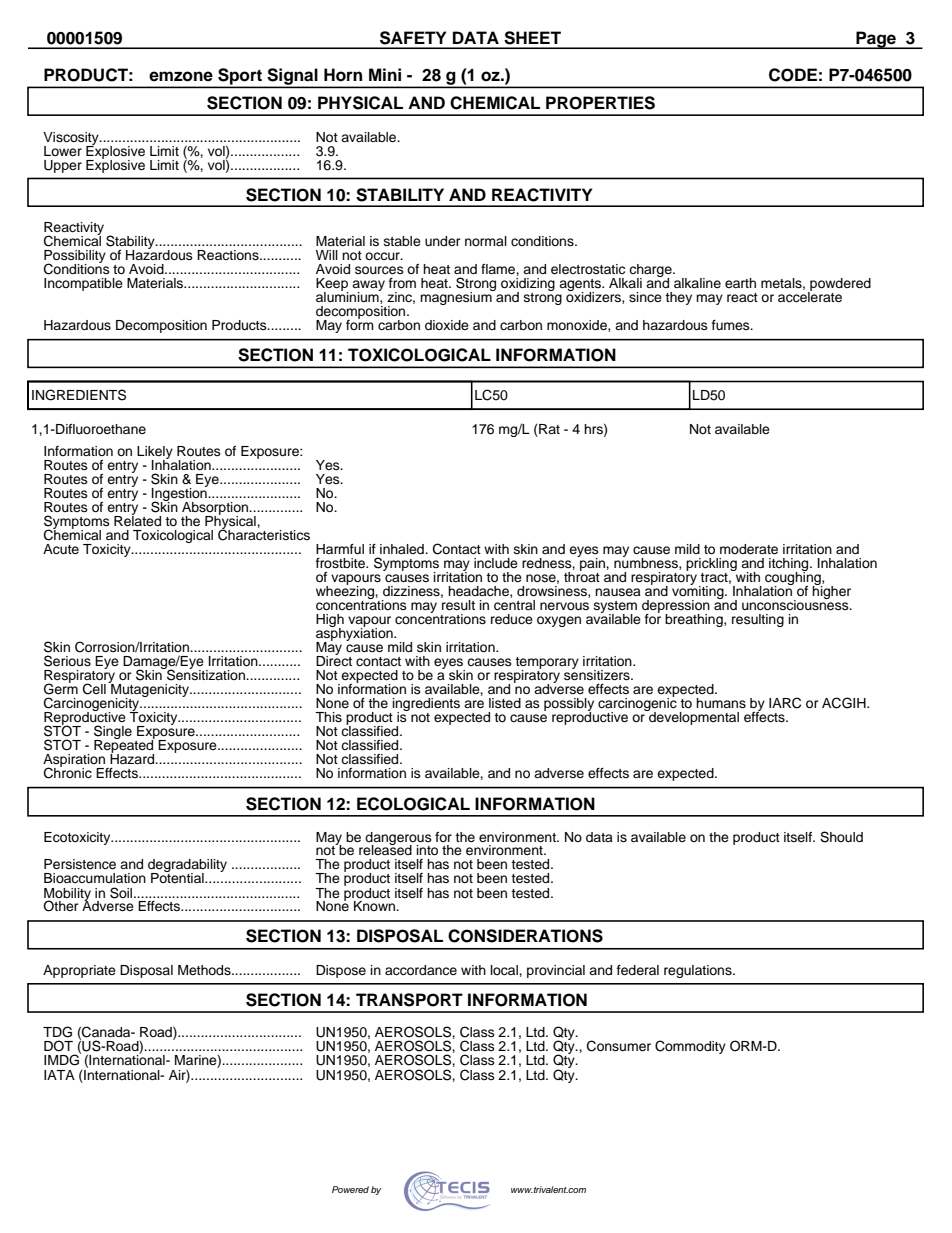 Image resolution: width=952 pixels, height=1233 pixels. Describe the element at coordinates (72, 139) in the screenshot. I see `Viscosity` at that location.
